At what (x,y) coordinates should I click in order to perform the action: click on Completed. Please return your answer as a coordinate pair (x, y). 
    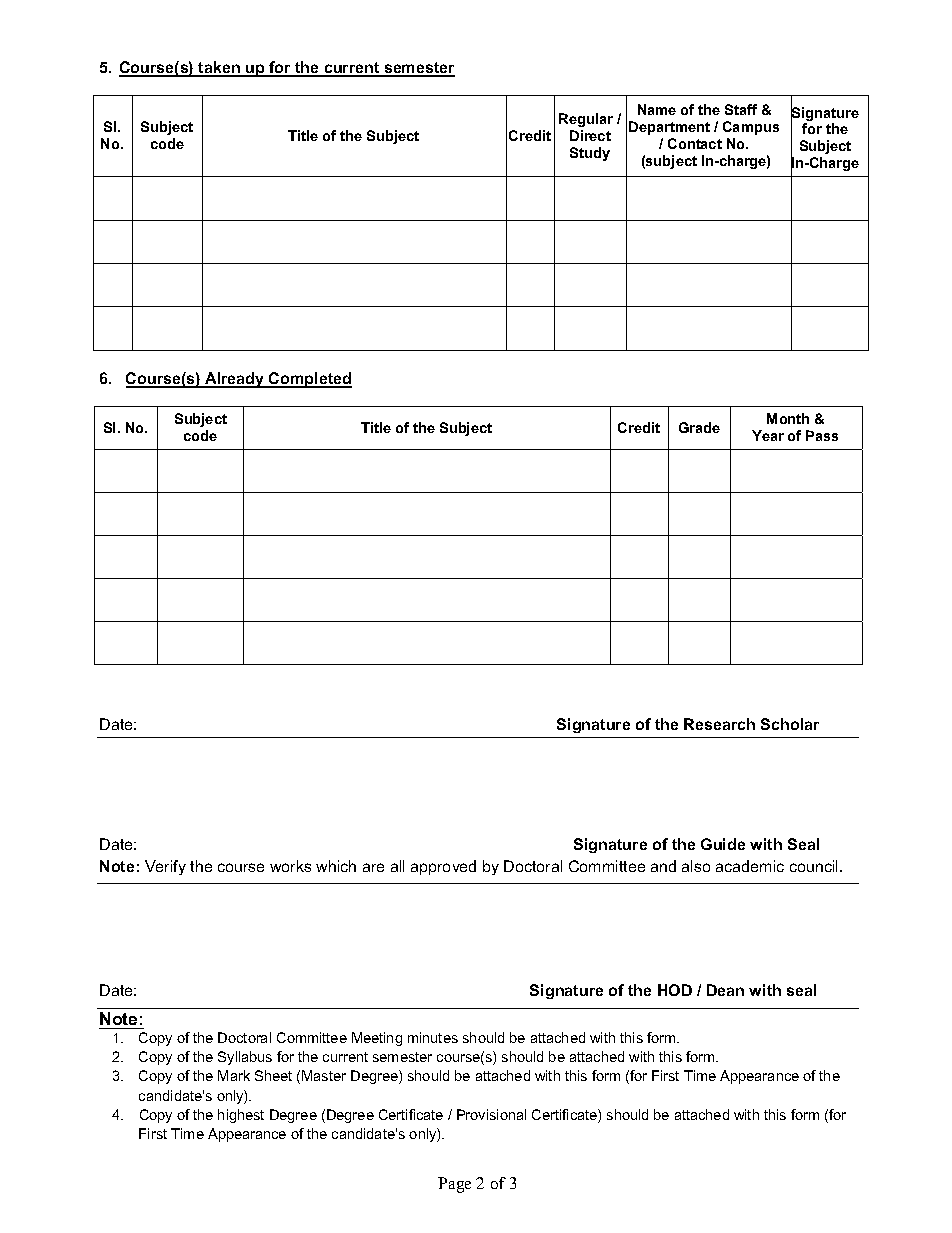
    Looking at the image, I should click on (309, 380).
